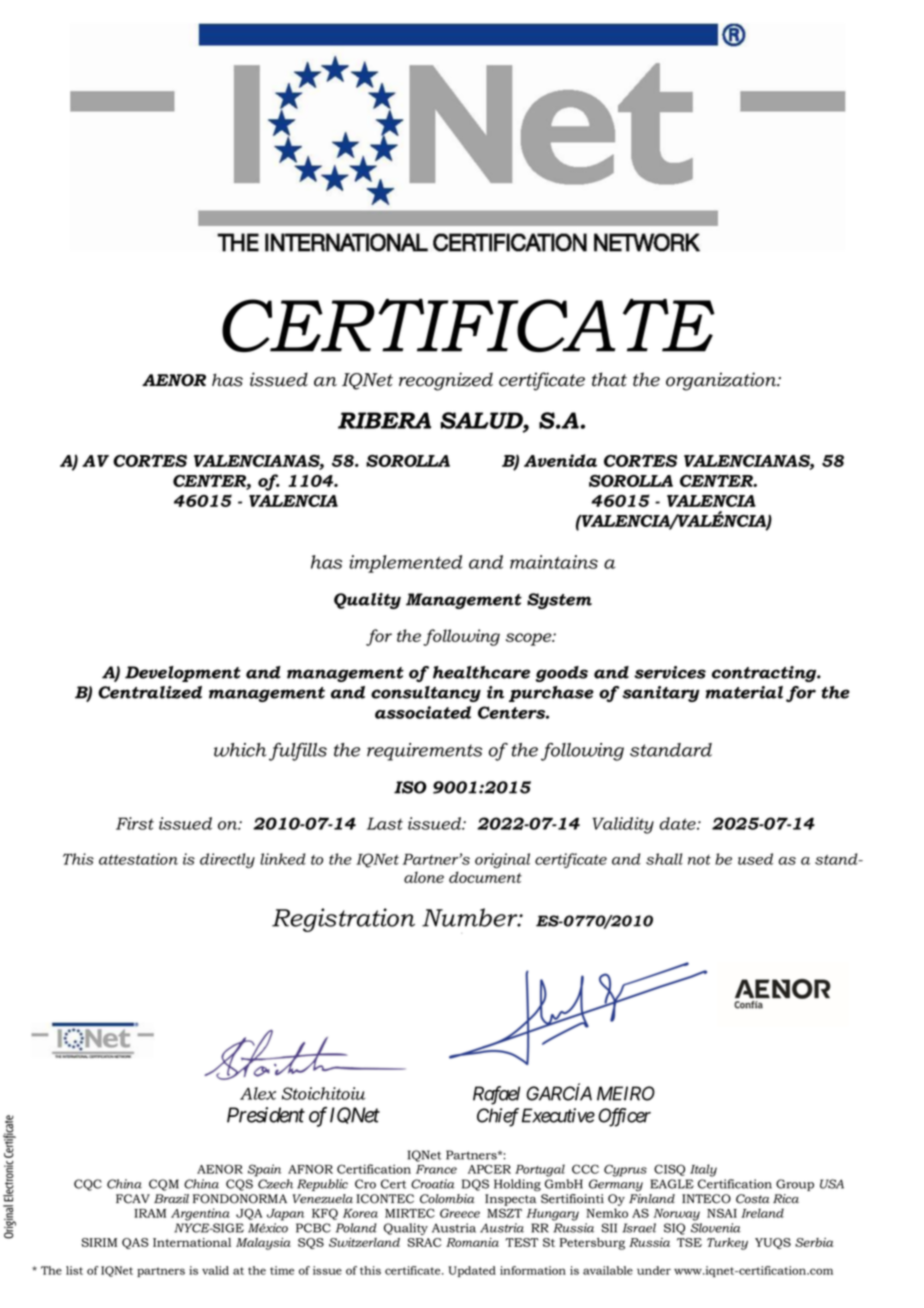  I want to click on recognized, so click(446, 381).
